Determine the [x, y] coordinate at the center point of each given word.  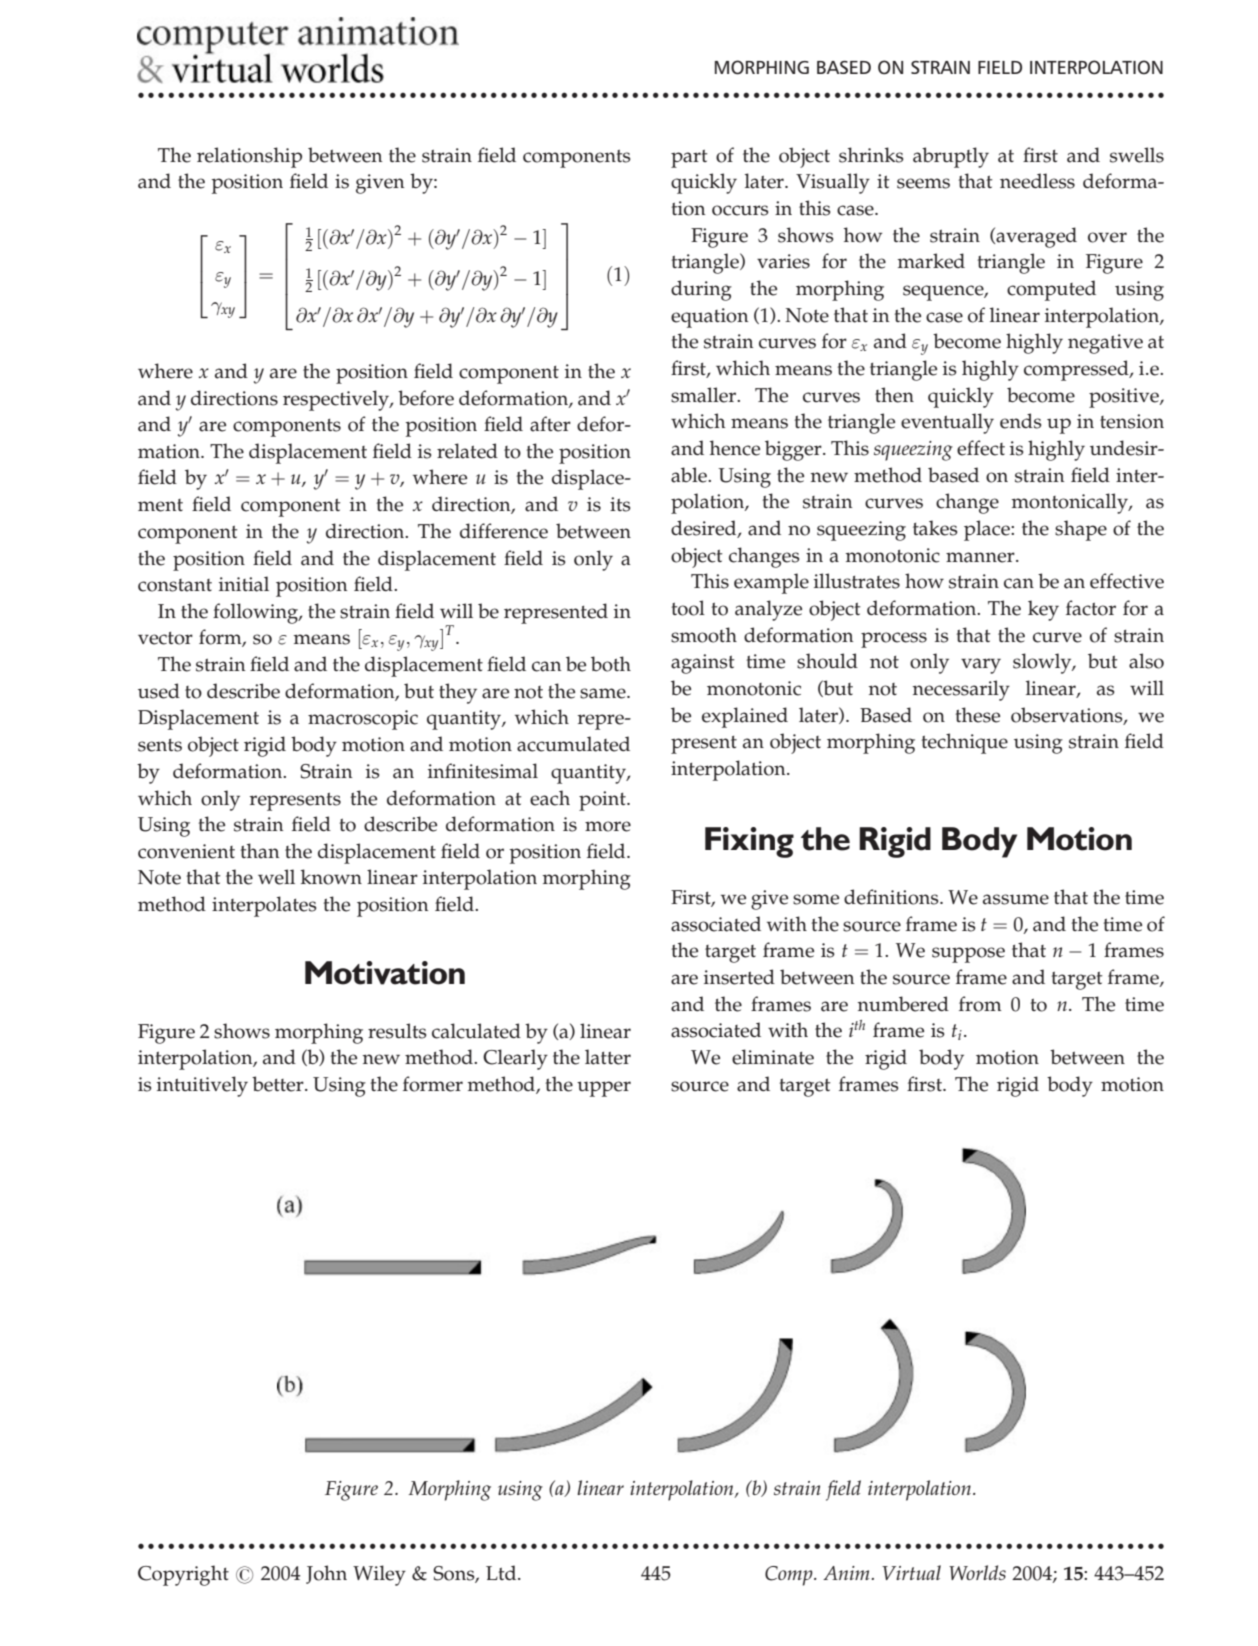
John [326, 1574]
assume [1016, 899]
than [259, 851]
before [426, 398]
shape [1081, 530]
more [608, 826]
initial [244, 584]
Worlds [977, 1572]
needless [1037, 181]
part [689, 158]
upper [604, 1089]
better [279, 1084]
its [620, 504]
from [980, 1004]
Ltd [502, 1572]
